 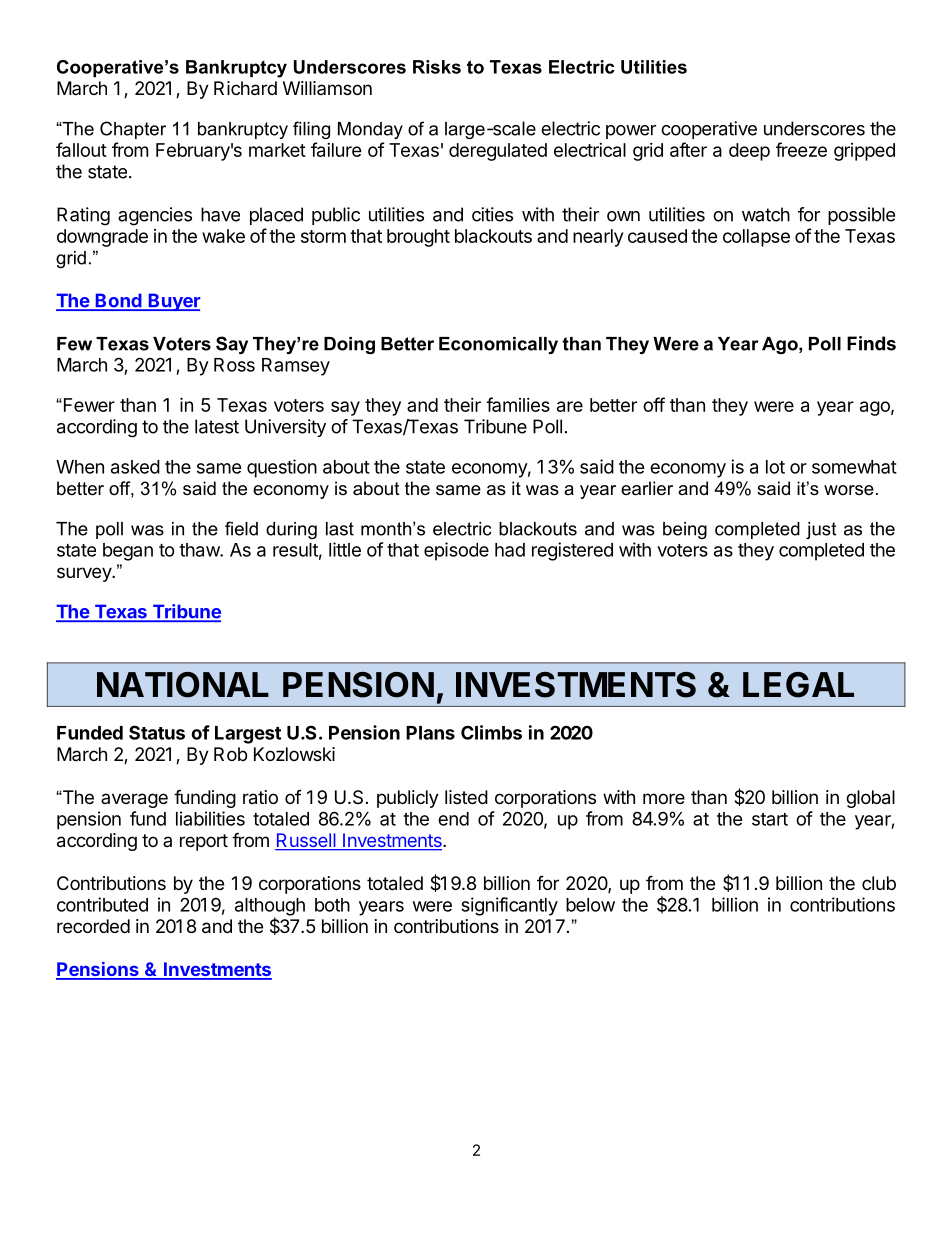 I want to click on asked, so click(x=135, y=467).
